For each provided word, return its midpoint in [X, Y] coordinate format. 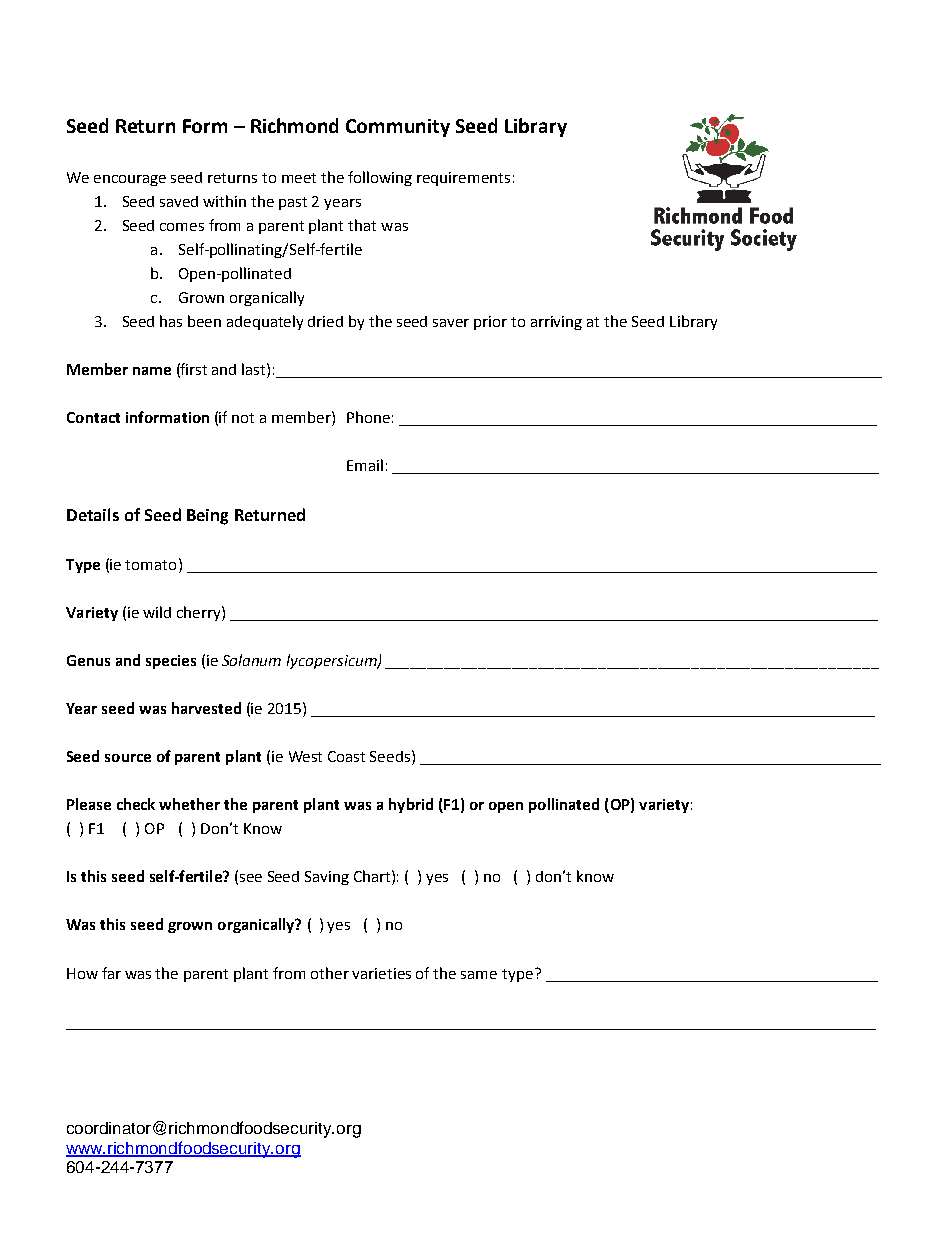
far [111, 973]
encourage [130, 180]
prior [490, 323]
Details [93, 514]
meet [299, 178]
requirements [463, 179]
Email [365, 465]
